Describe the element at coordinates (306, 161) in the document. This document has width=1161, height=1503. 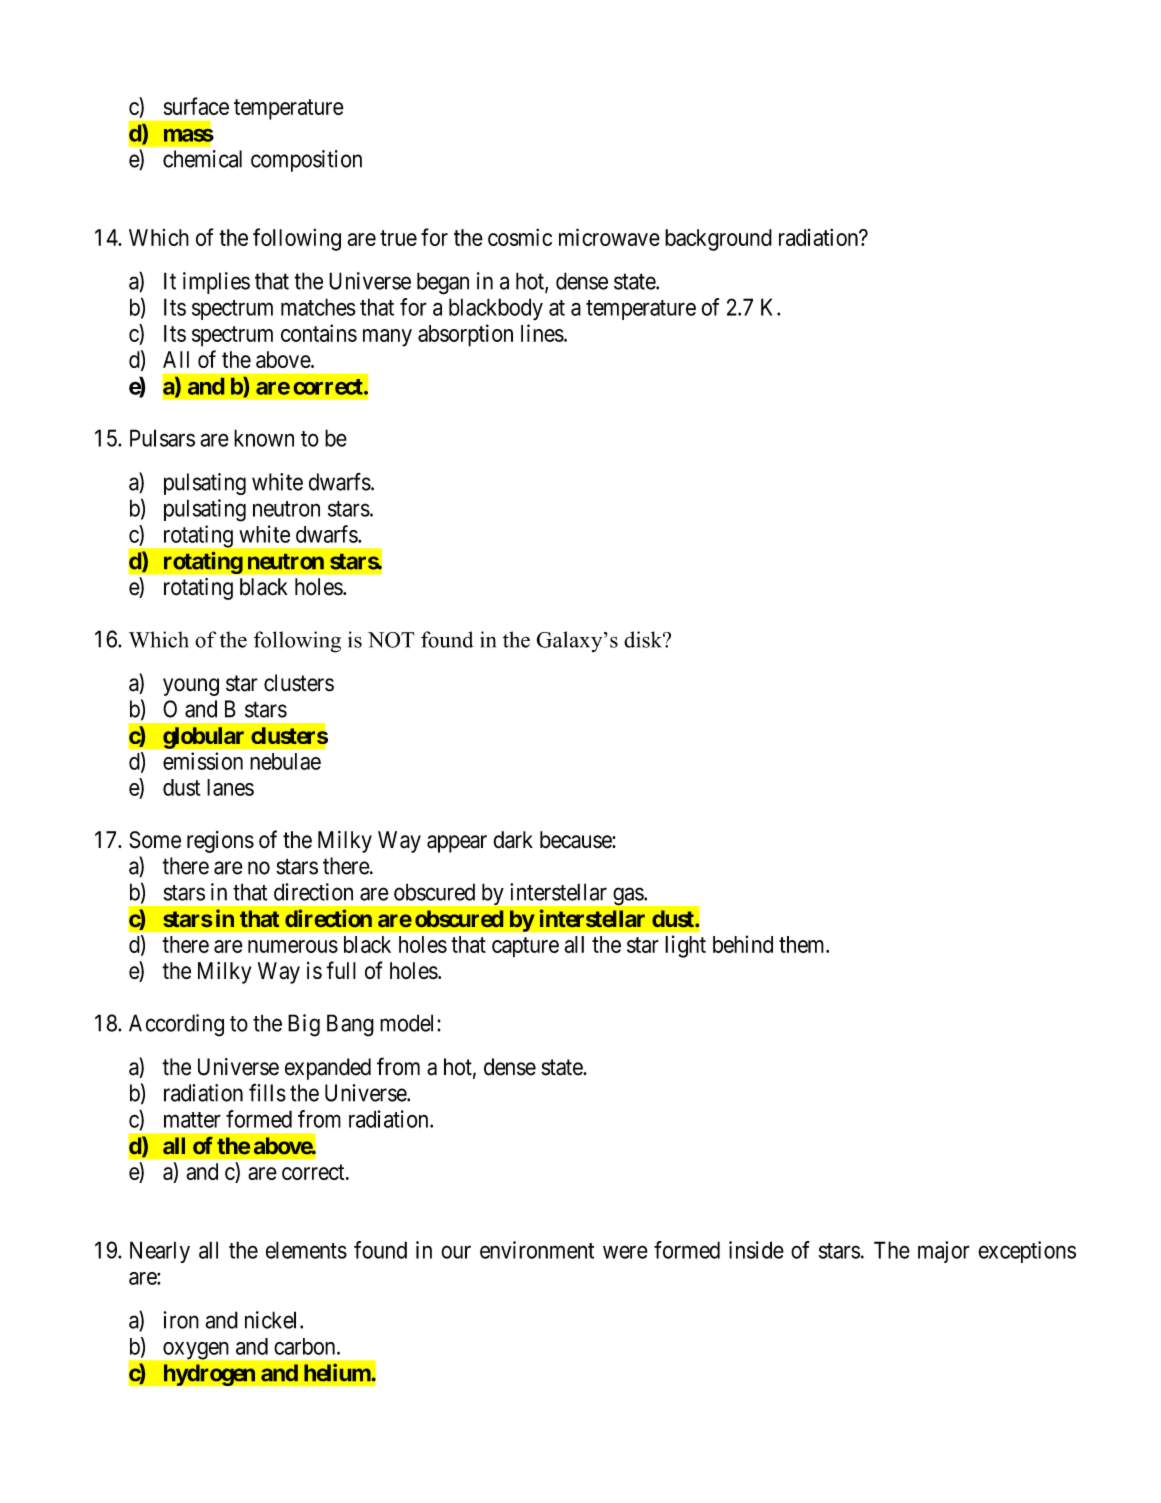
I see `composition` at that location.
